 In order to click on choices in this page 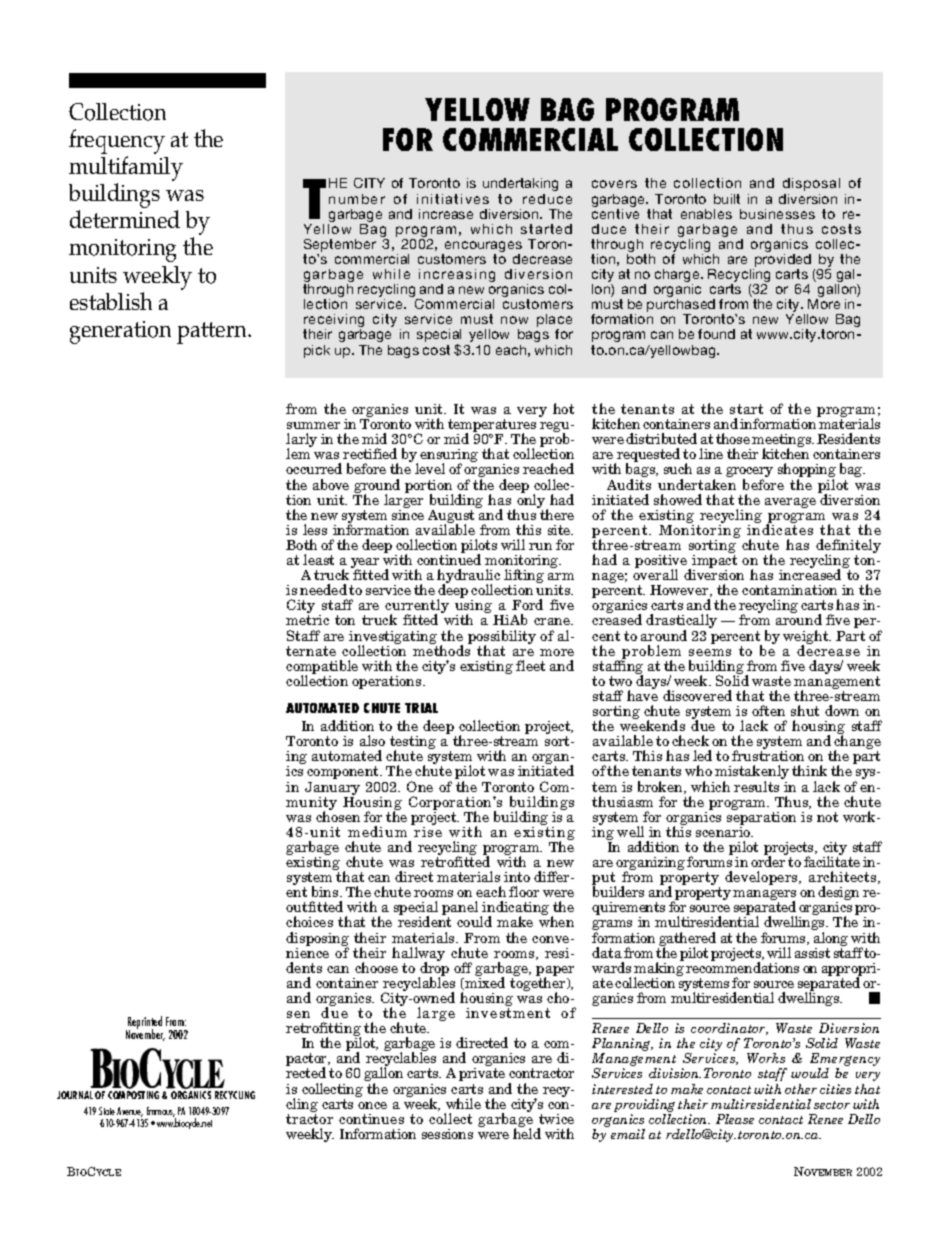, I will do `click(309, 921)`.
